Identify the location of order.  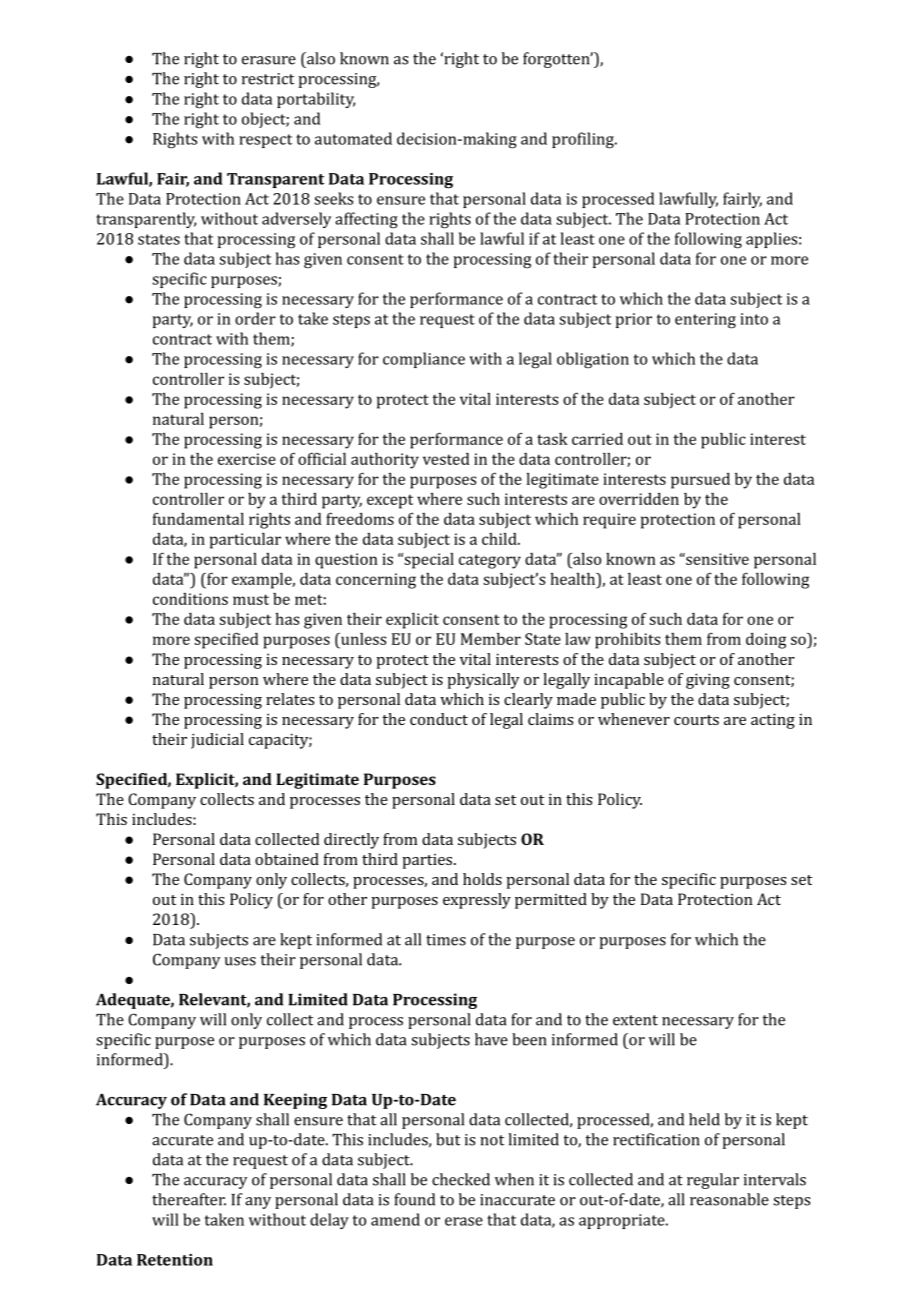
(255, 318).
